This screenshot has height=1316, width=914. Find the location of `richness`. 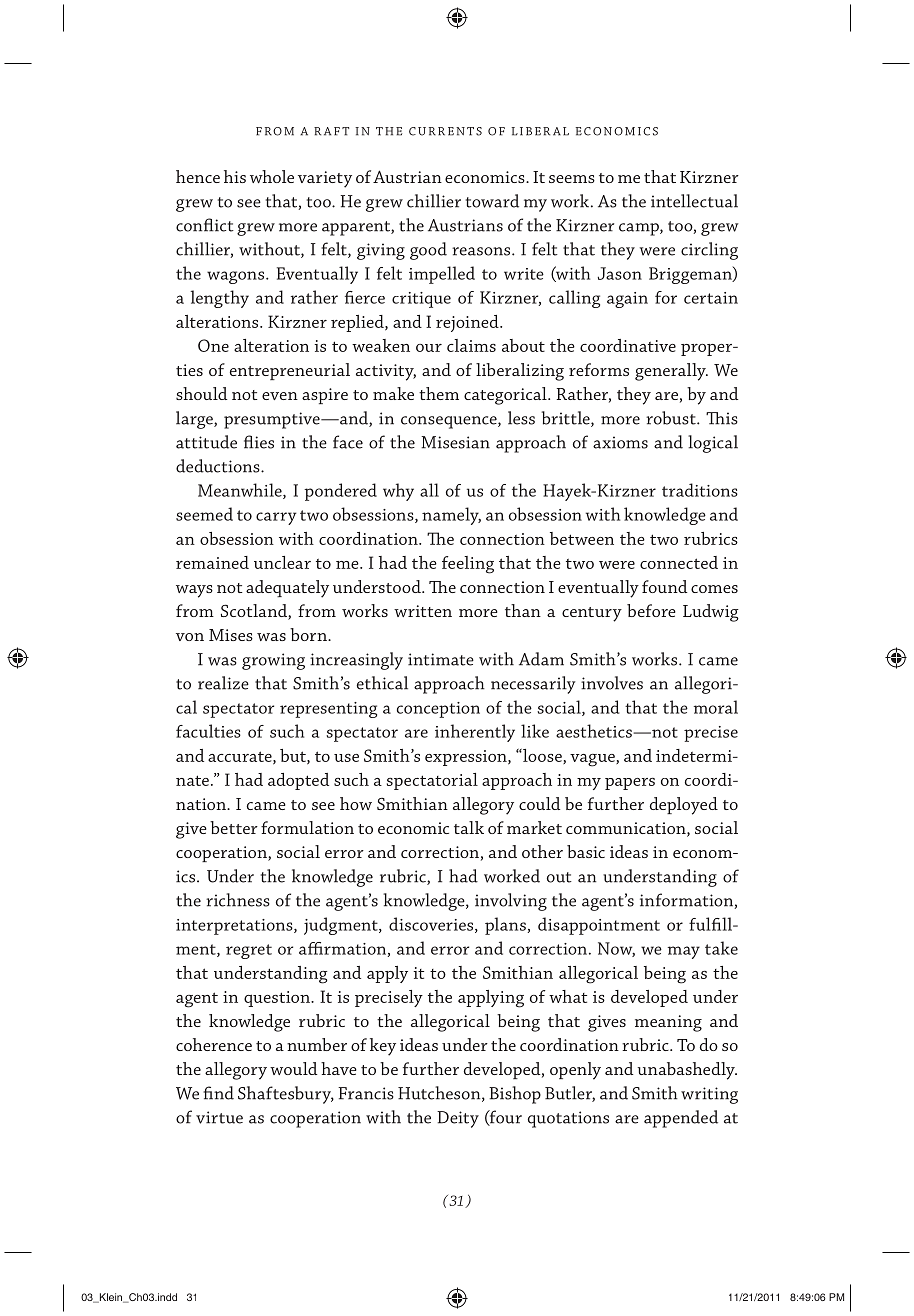

richness is located at coordinates (238, 900).
